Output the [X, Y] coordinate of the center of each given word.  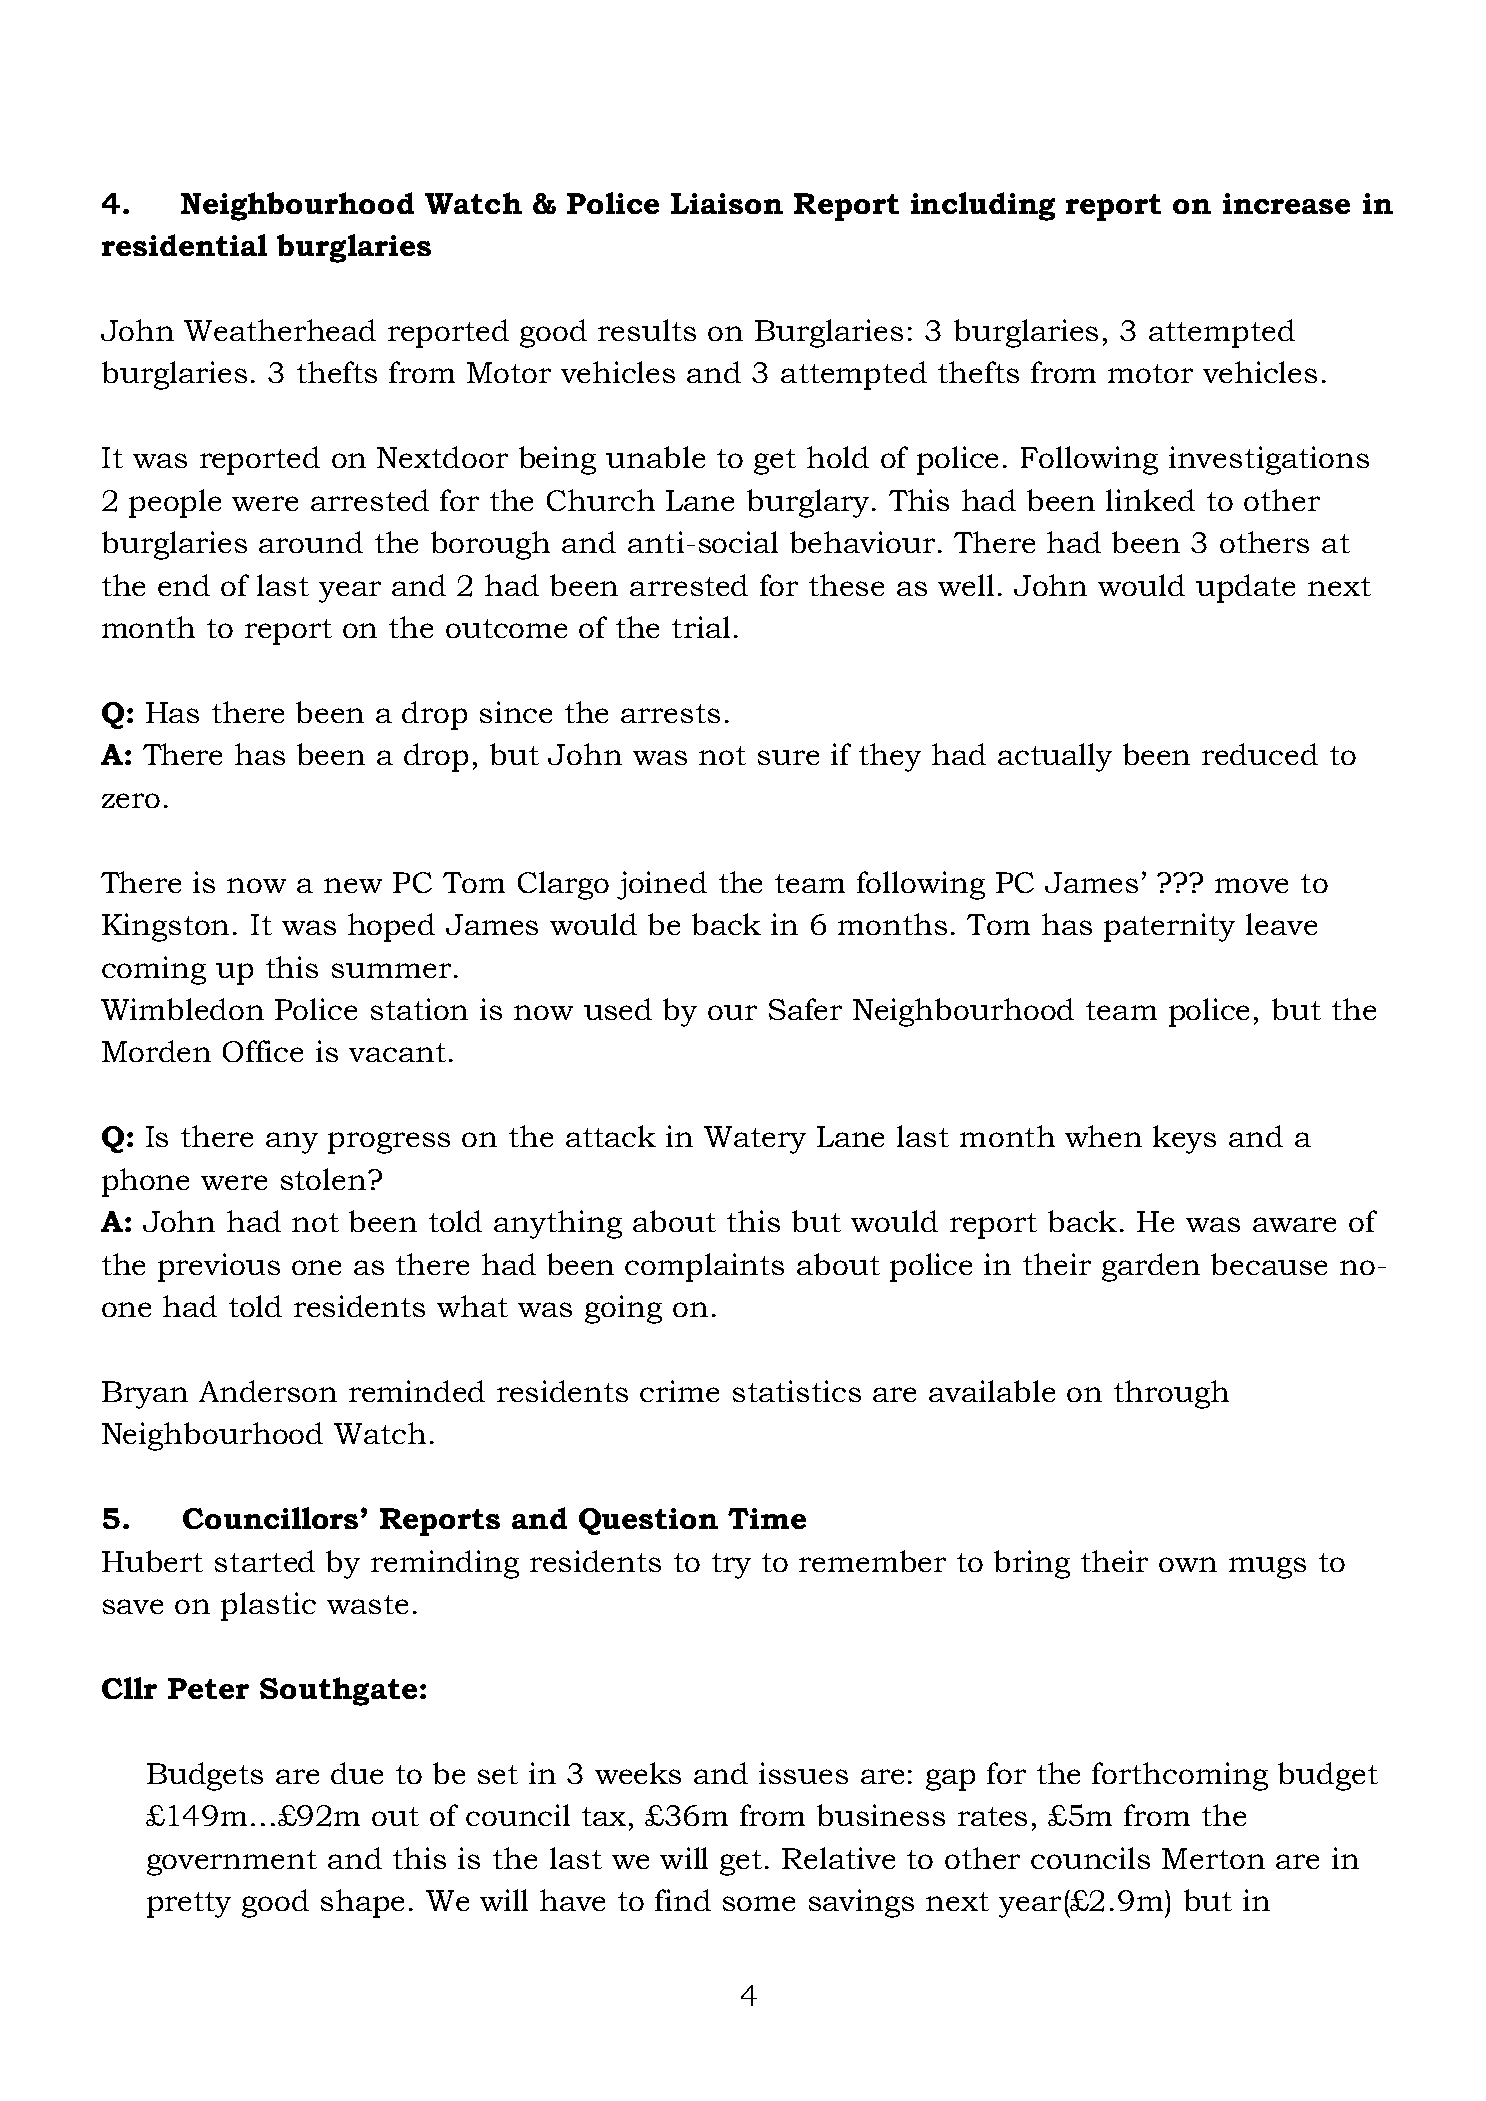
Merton [1213, 1858]
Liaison [727, 203]
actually [1055, 757]
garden [1151, 1267]
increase [1286, 203]
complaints [704, 1267]
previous [219, 1267]
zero [131, 800]
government [232, 1863]
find [683, 1900]
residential [184, 245]
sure [788, 757]
